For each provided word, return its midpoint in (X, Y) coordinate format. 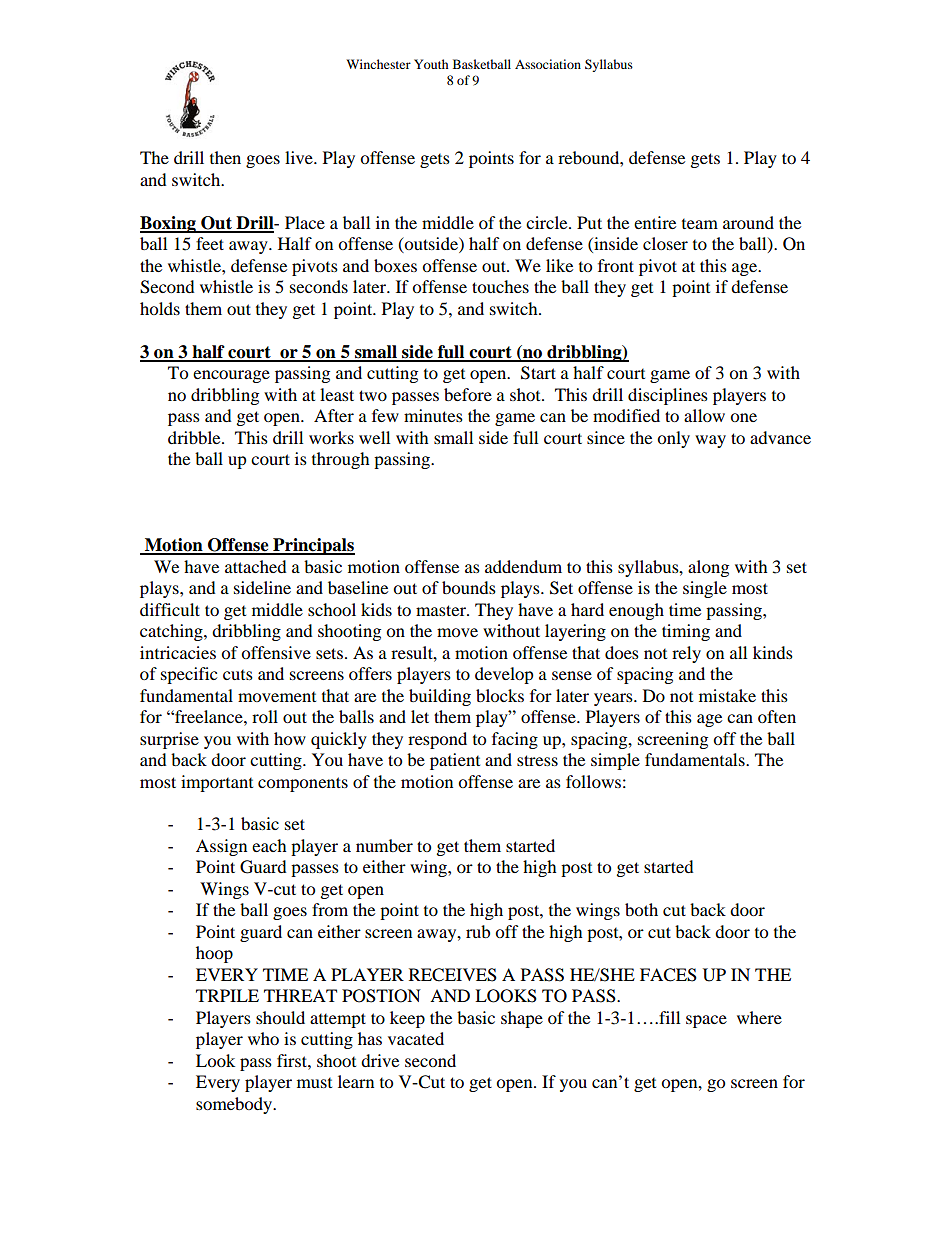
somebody (235, 1105)
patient (455, 761)
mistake (727, 695)
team (700, 224)
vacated (416, 1038)
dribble (195, 437)
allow (704, 415)
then (225, 157)
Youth (431, 64)
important (217, 783)
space (706, 1021)
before (468, 394)
